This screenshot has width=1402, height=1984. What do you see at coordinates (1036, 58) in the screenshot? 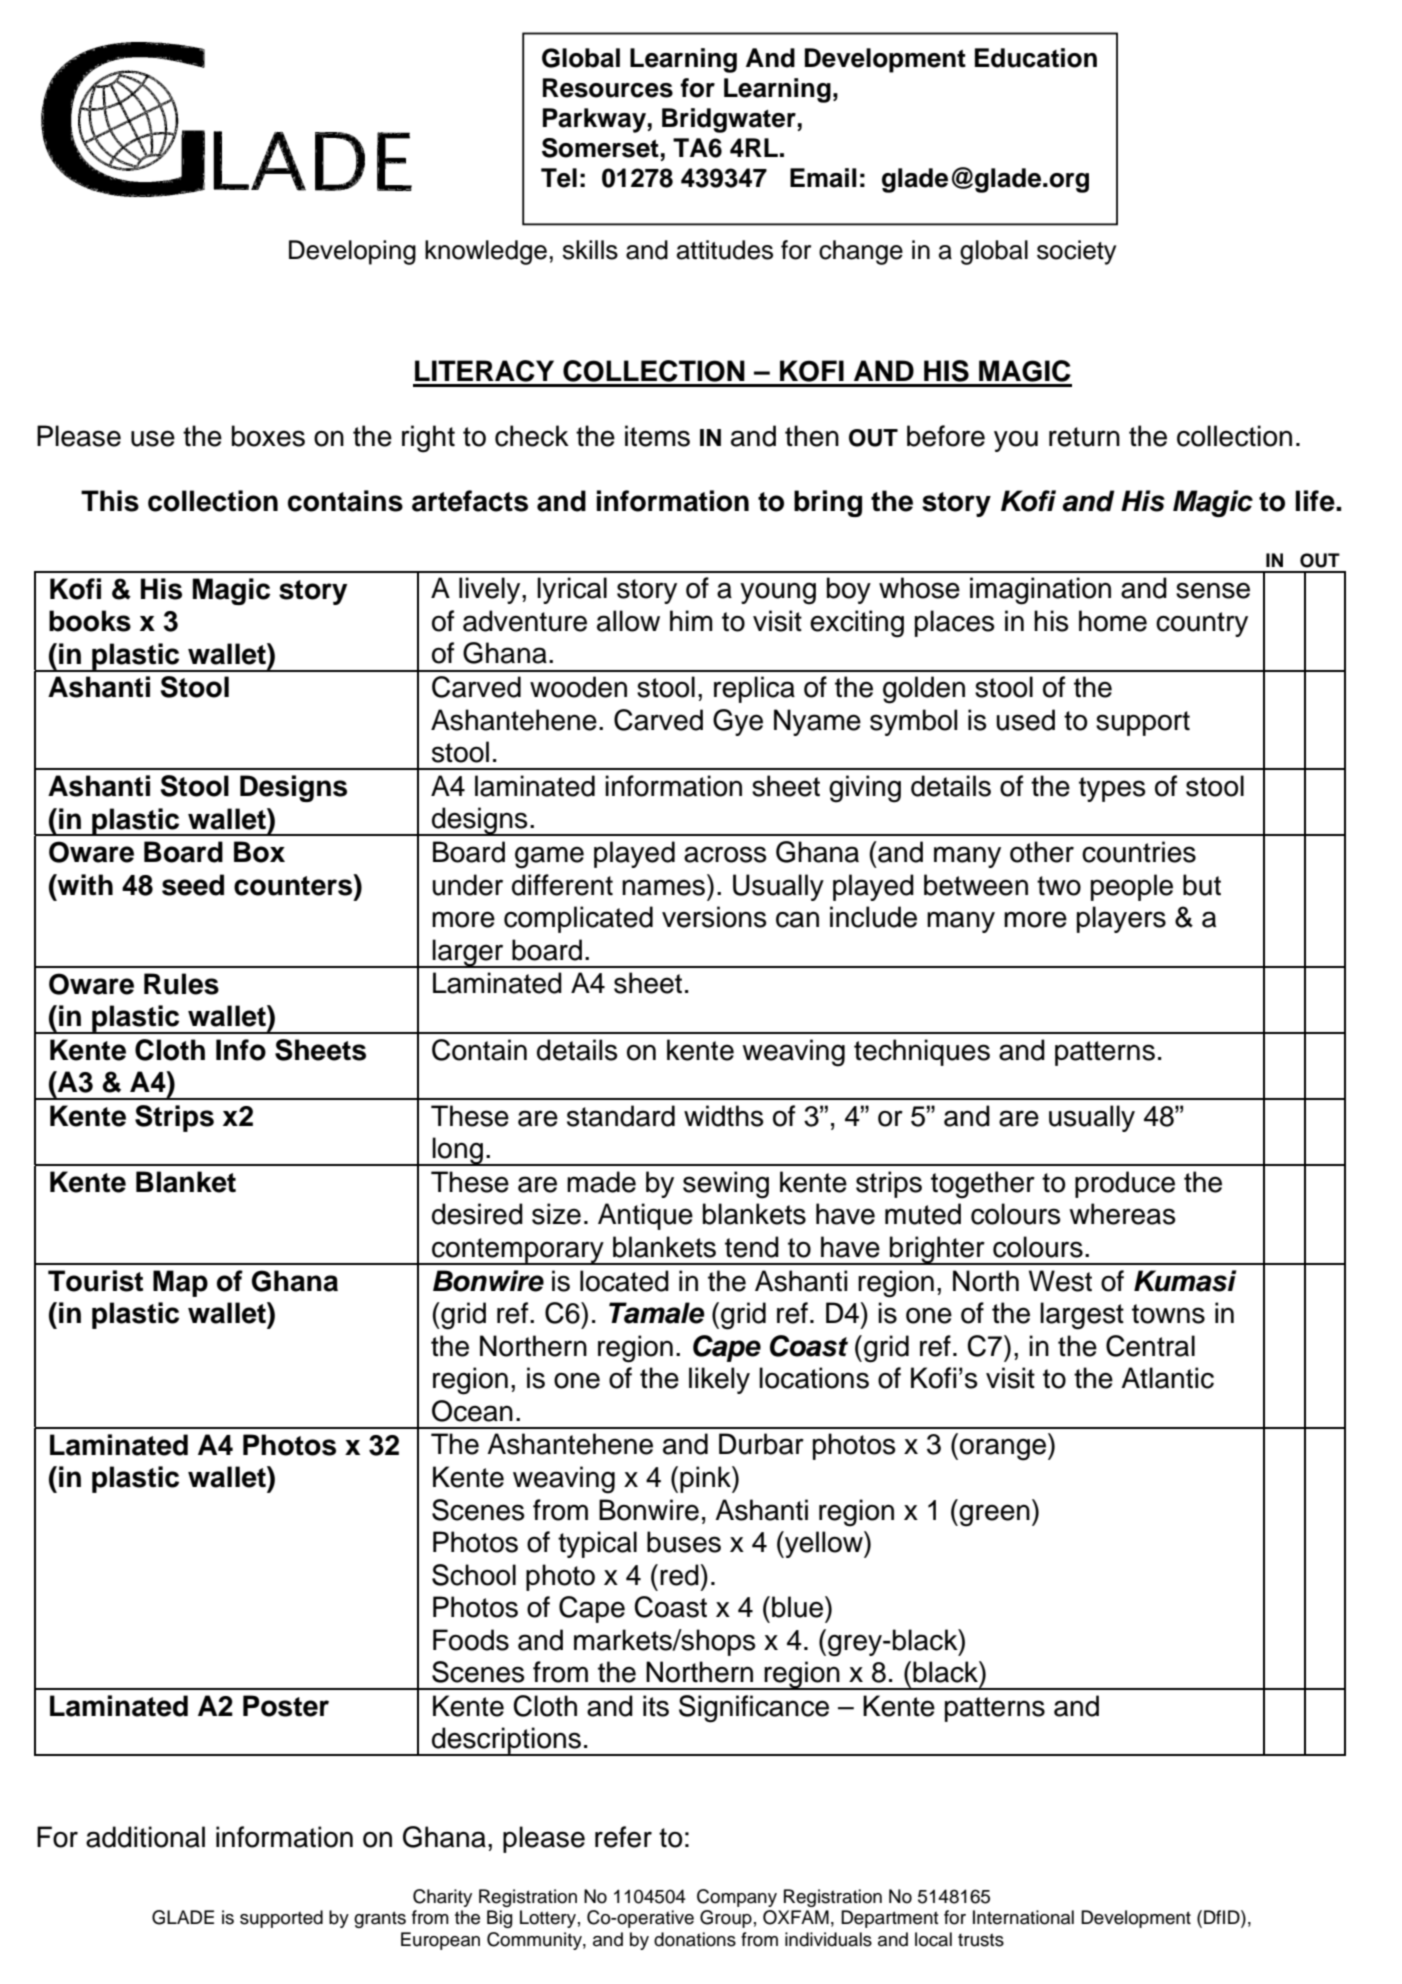
I see `Education` at bounding box center [1036, 58].
